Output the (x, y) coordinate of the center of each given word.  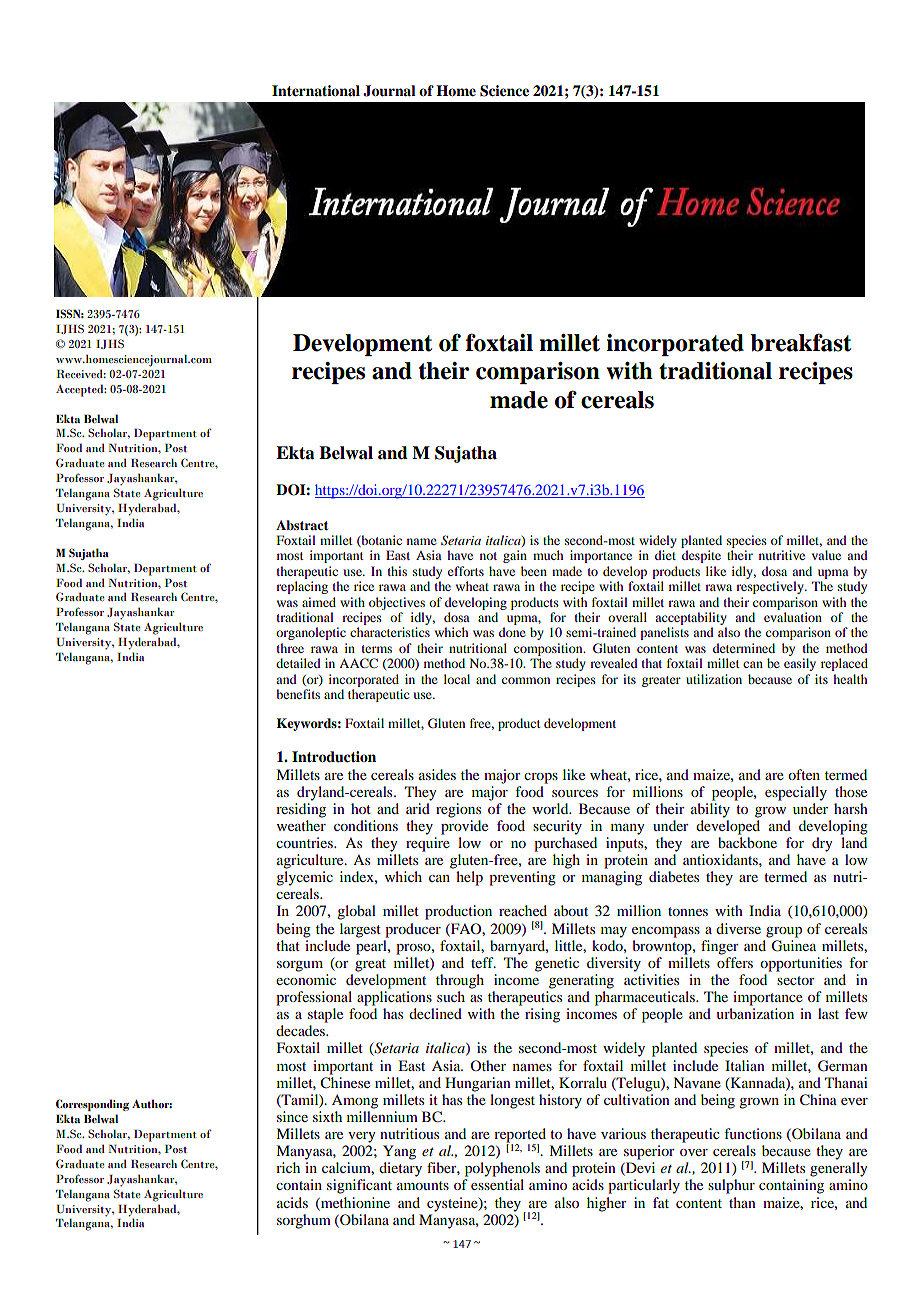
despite (701, 556)
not (488, 556)
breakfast (800, 342)
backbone (747, 842)
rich (288, 1167)
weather (301, 825)
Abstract (302, 525)
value (826, 555)
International (316, 91)
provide (464, 827)
